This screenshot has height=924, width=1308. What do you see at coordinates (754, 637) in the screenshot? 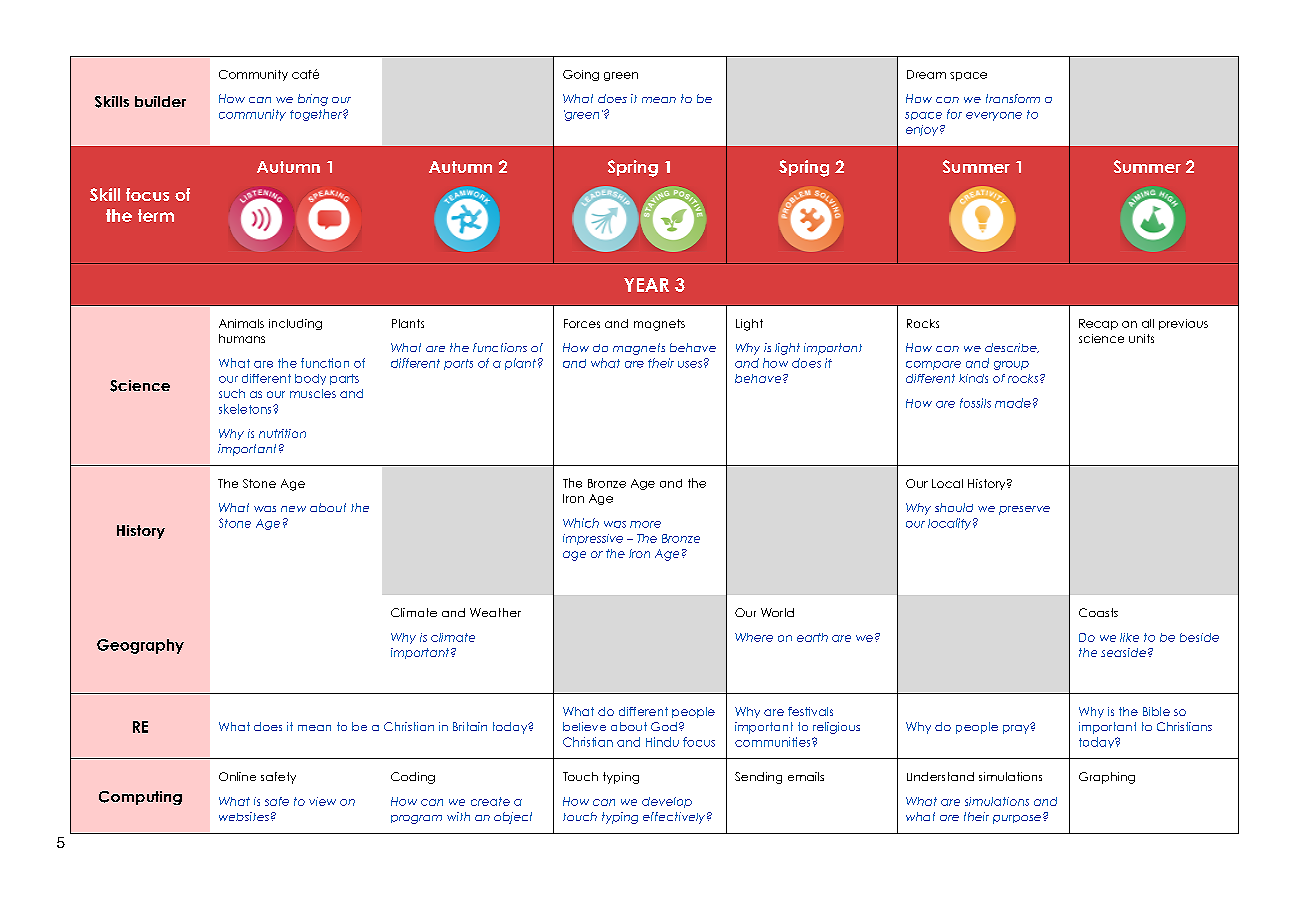
I see `Where` at bounding box center [754, 637].
